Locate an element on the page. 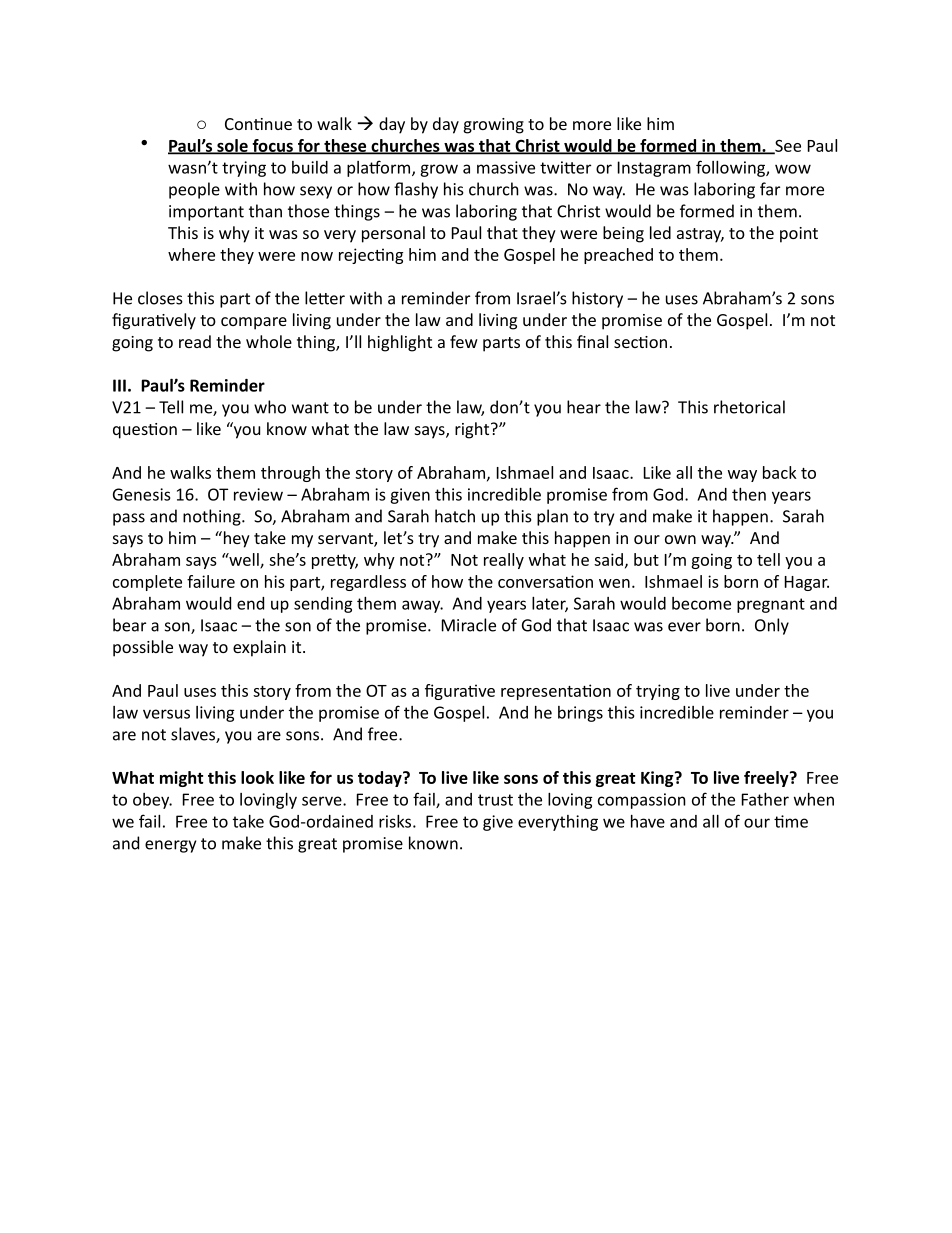 The height and width of the page is (1233, 952). people is located at coordinates (194, 190).
